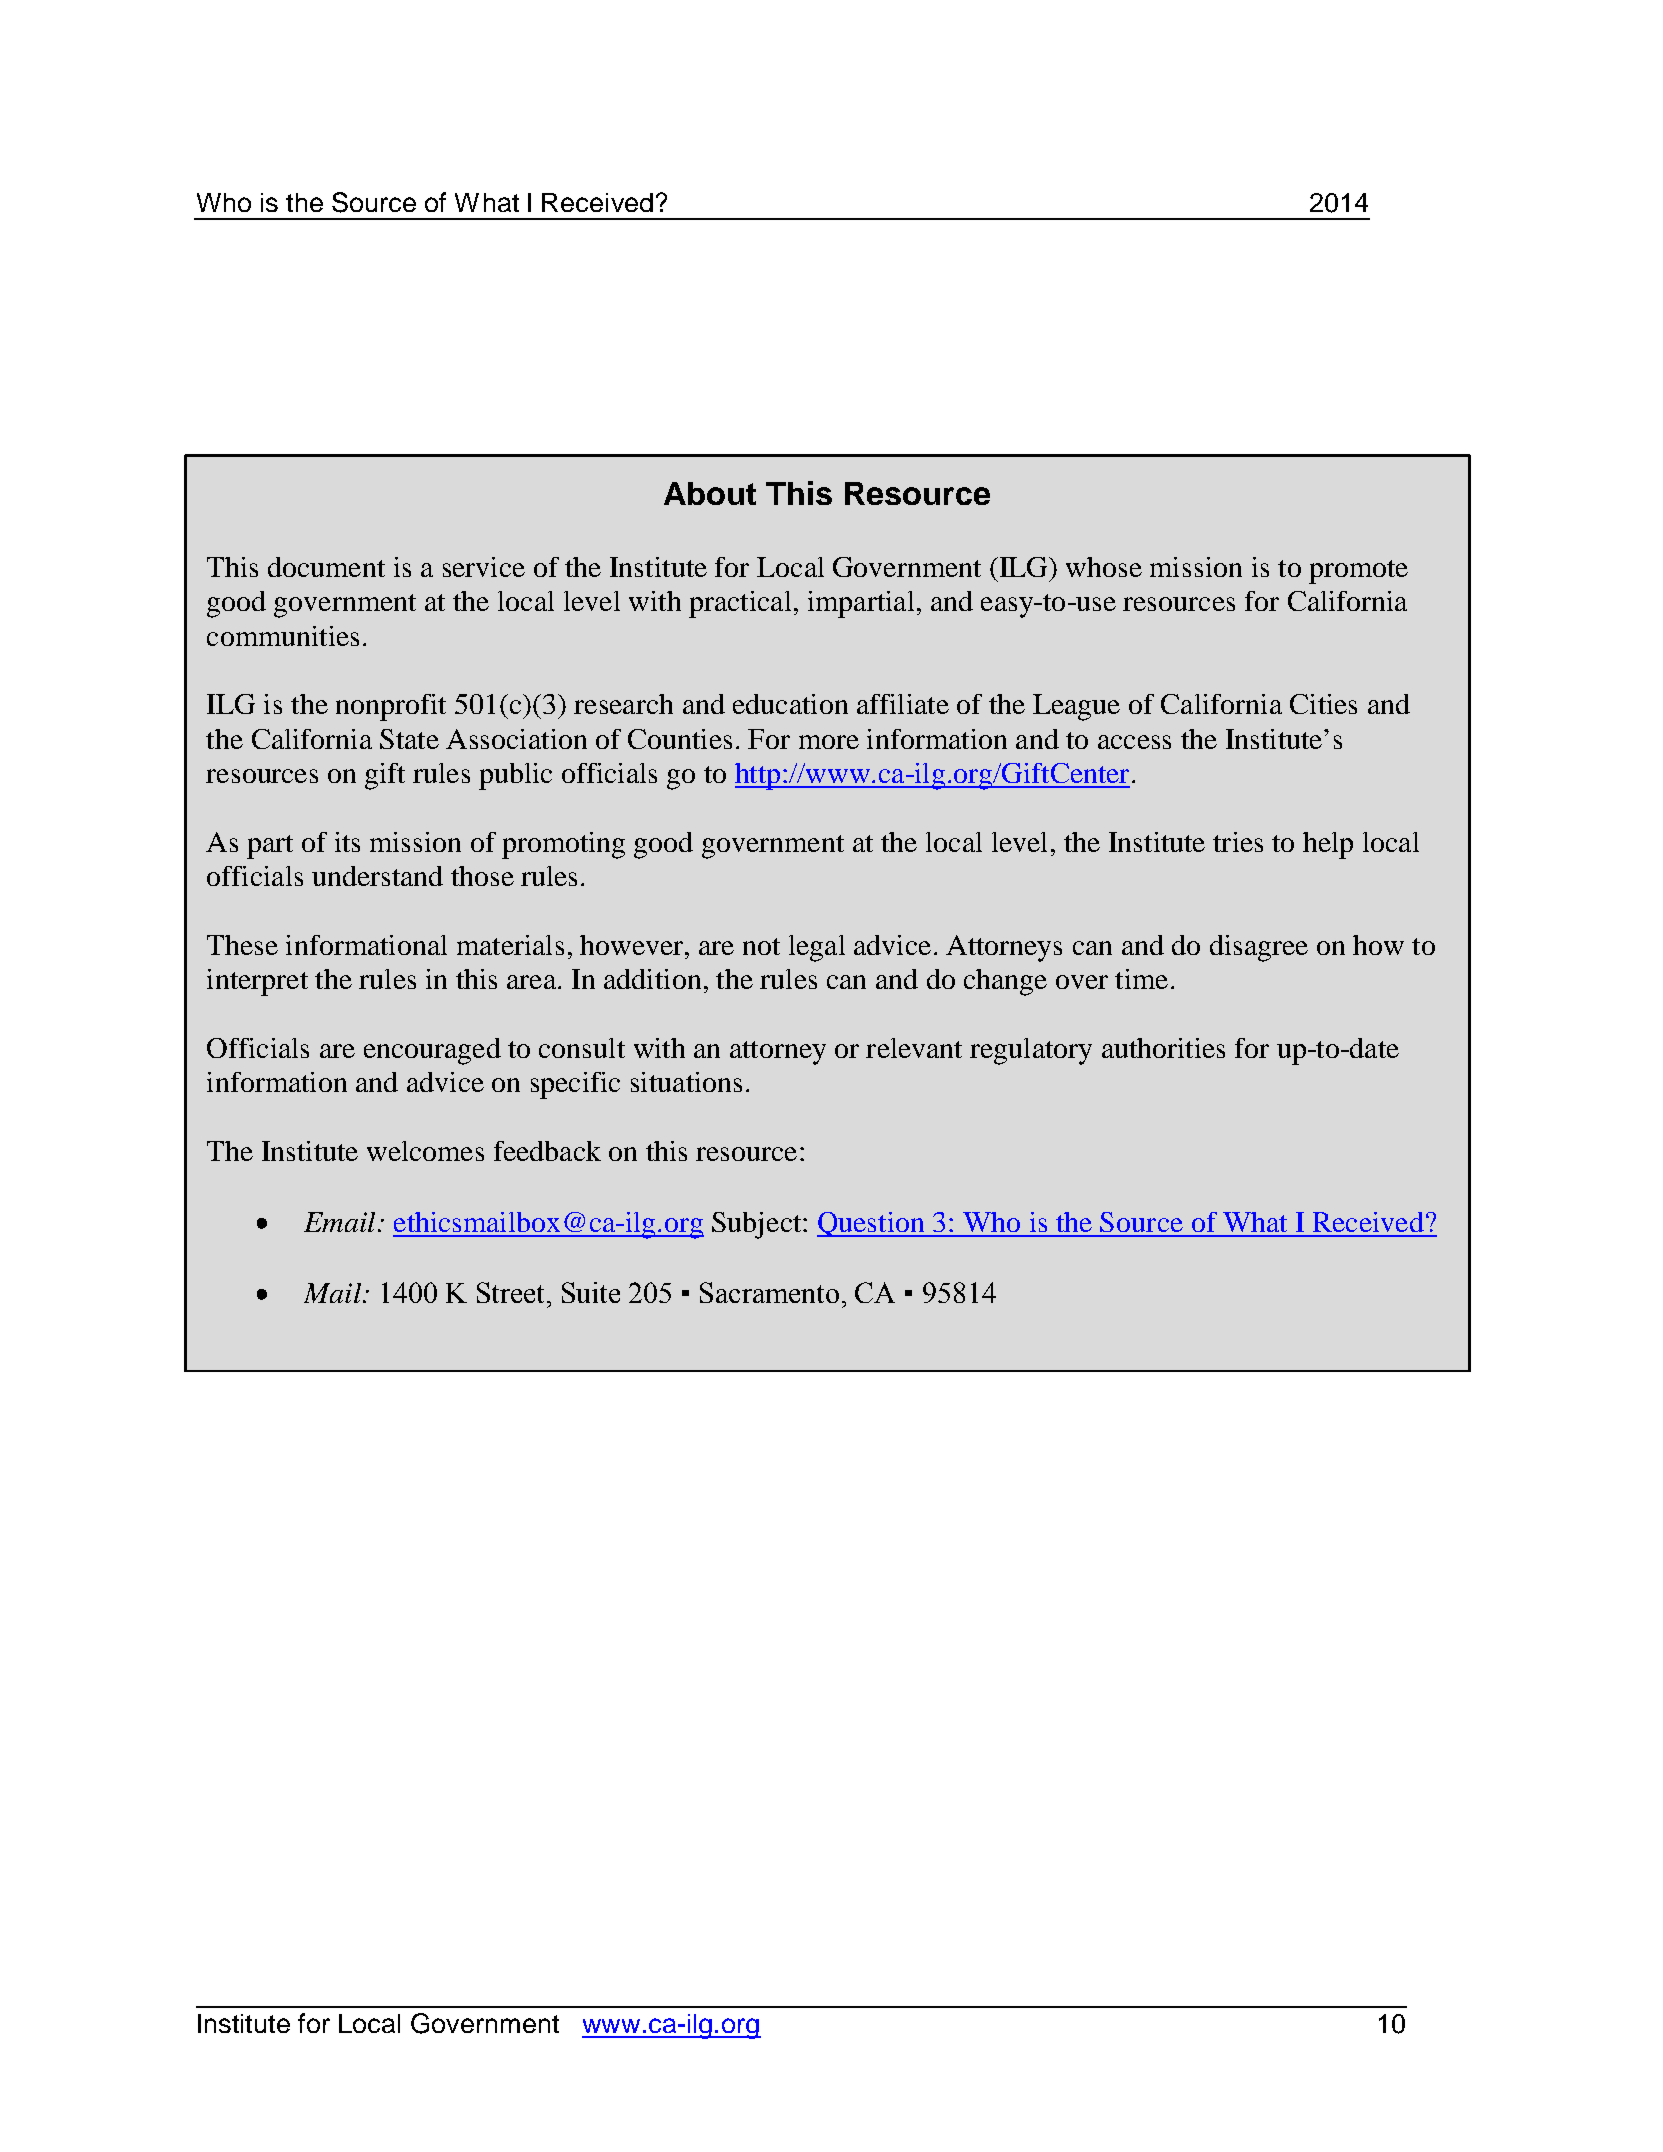  What do you see at coordinates (1104, 567) in the document?
I see `whose` at bounding box center [1104, 567].
